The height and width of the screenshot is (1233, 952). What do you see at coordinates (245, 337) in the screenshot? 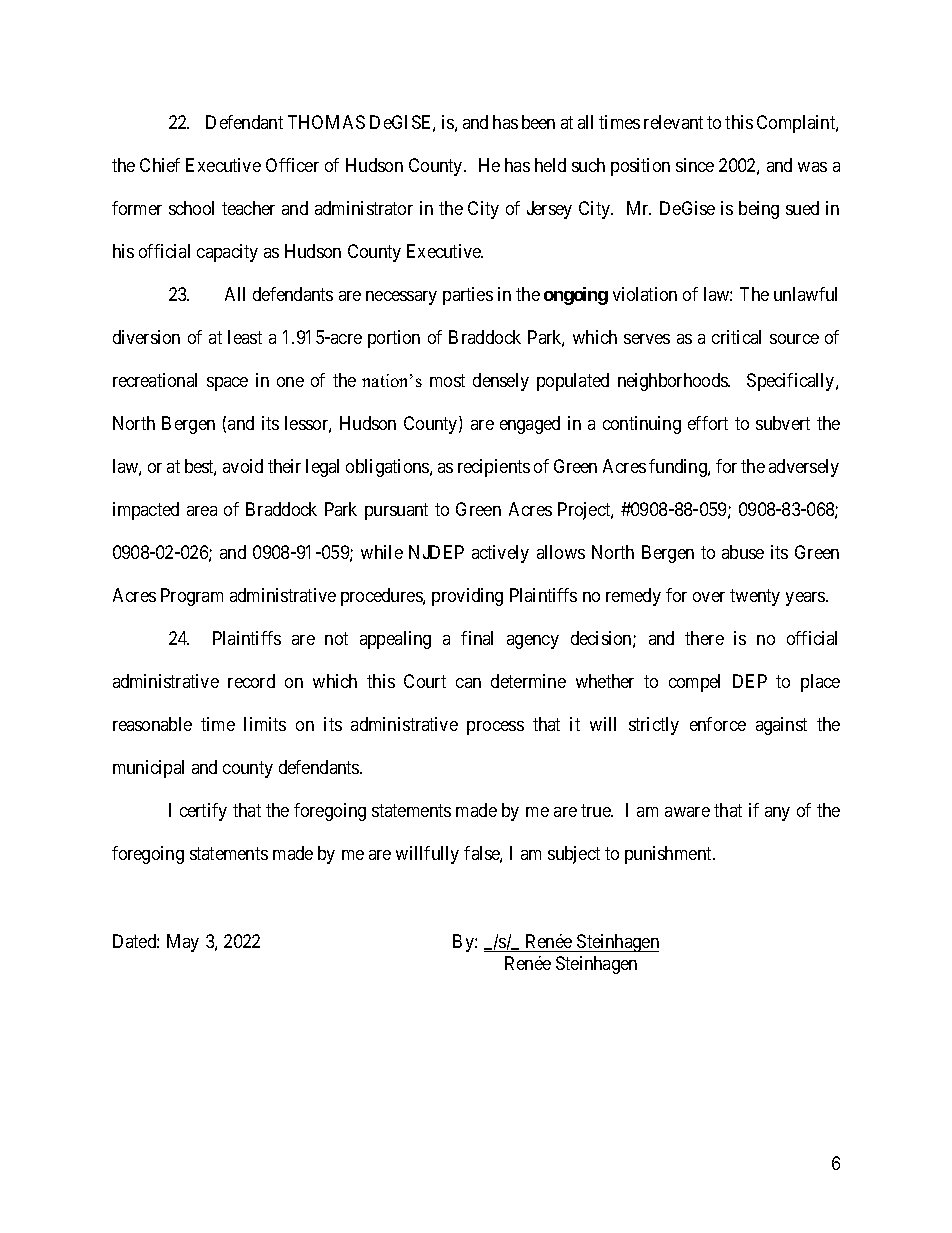
I see `least` at bounding box center [245, 337].
